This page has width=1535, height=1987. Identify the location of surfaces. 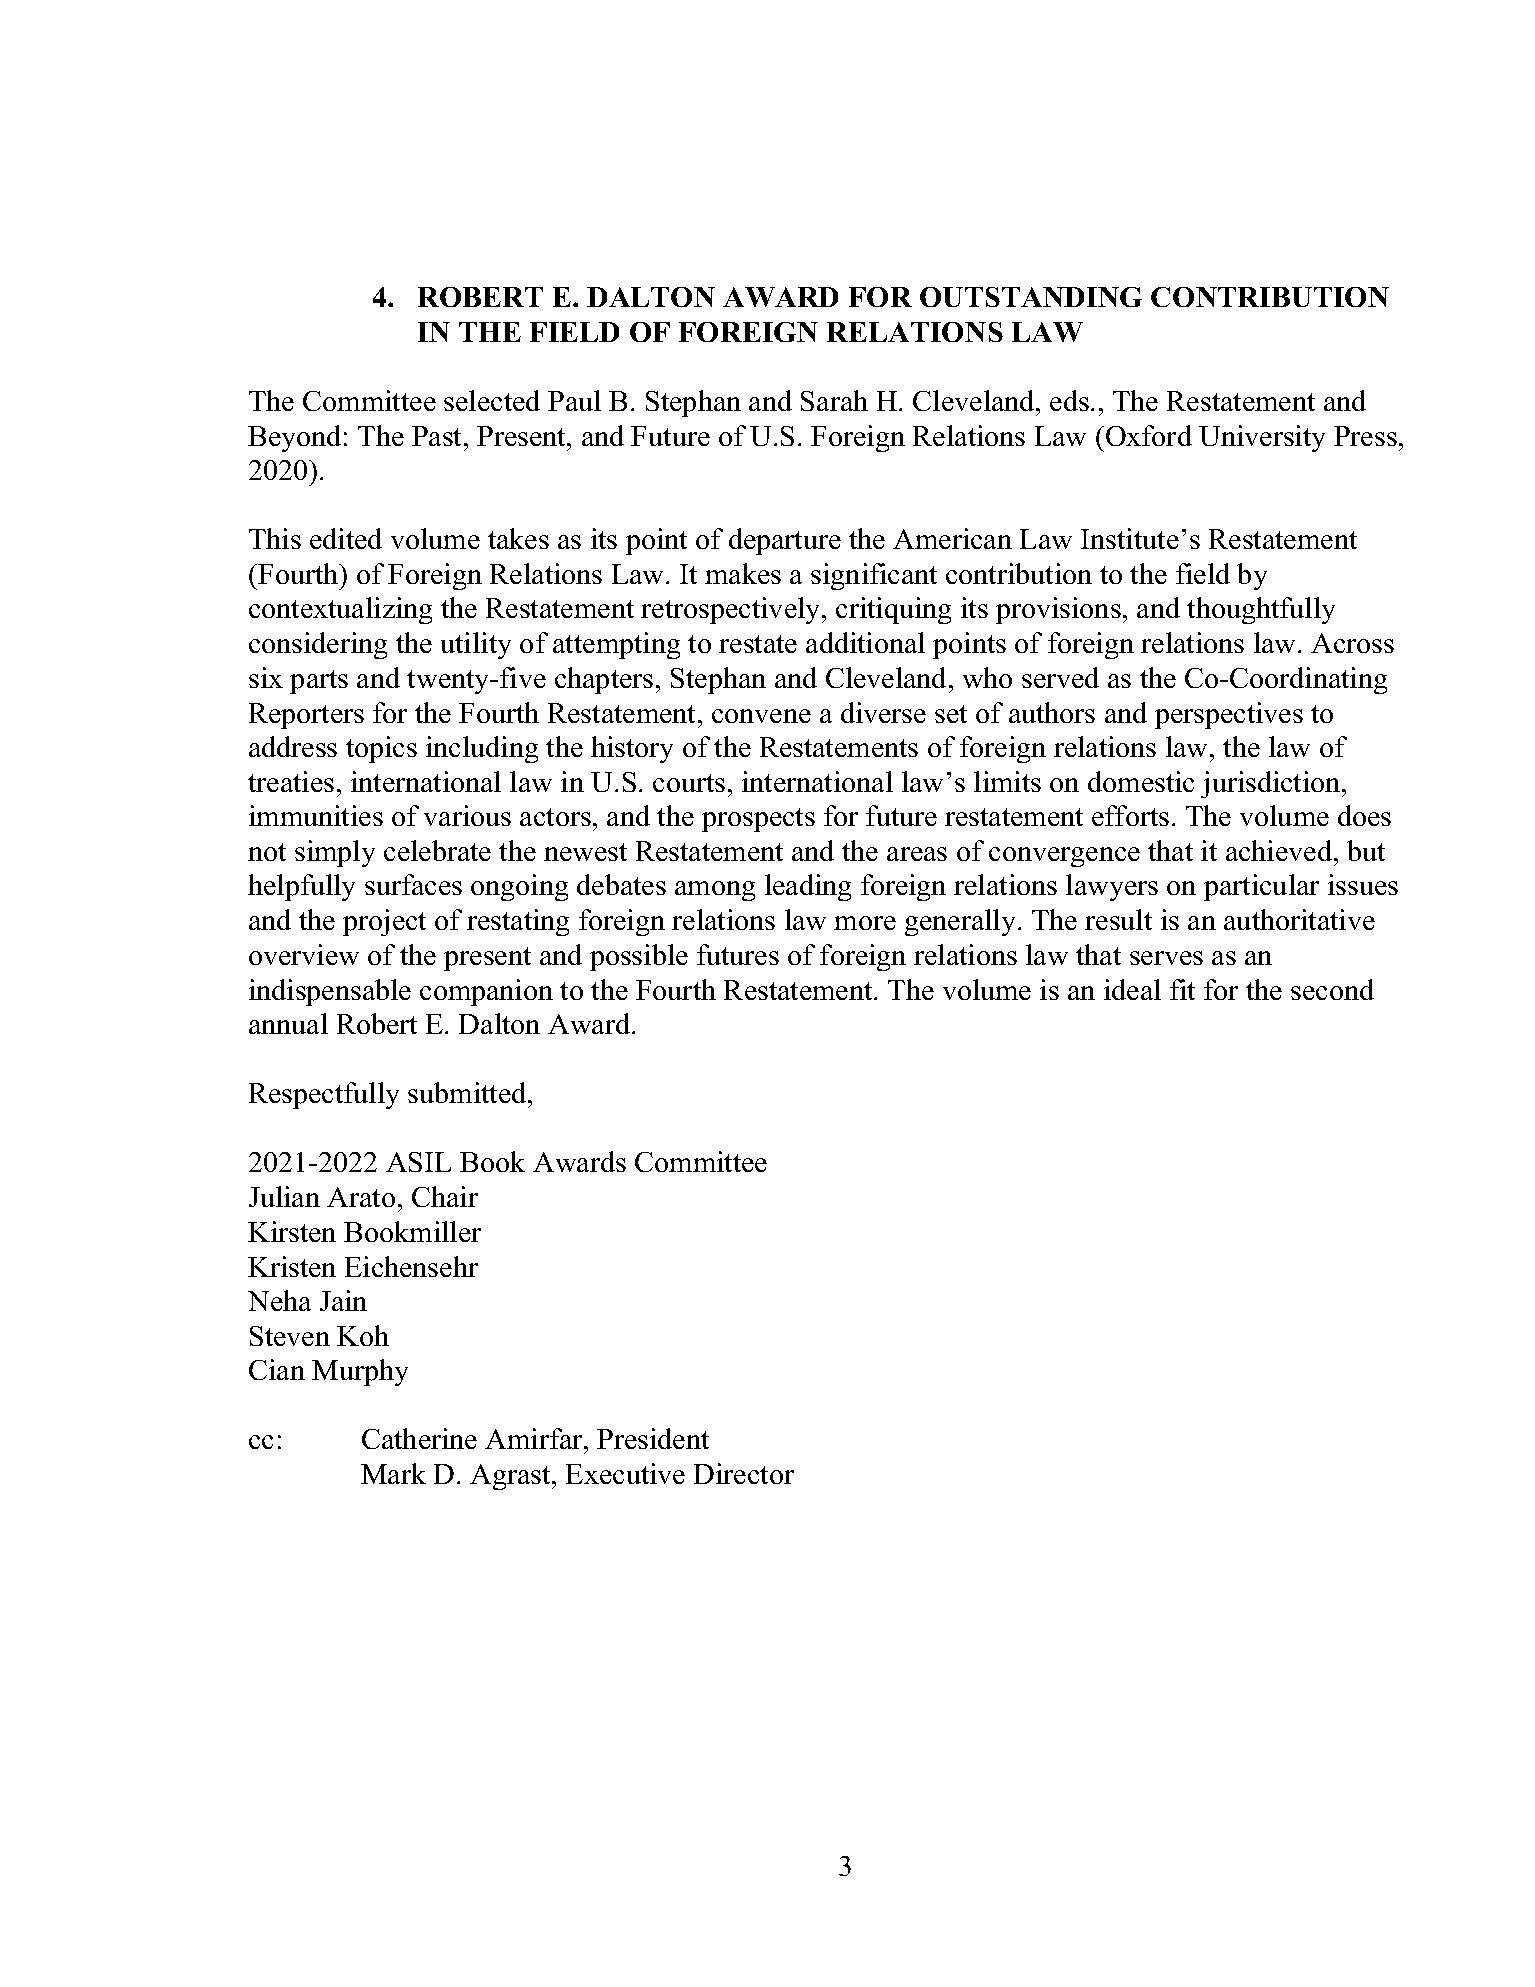
(413, 884).
